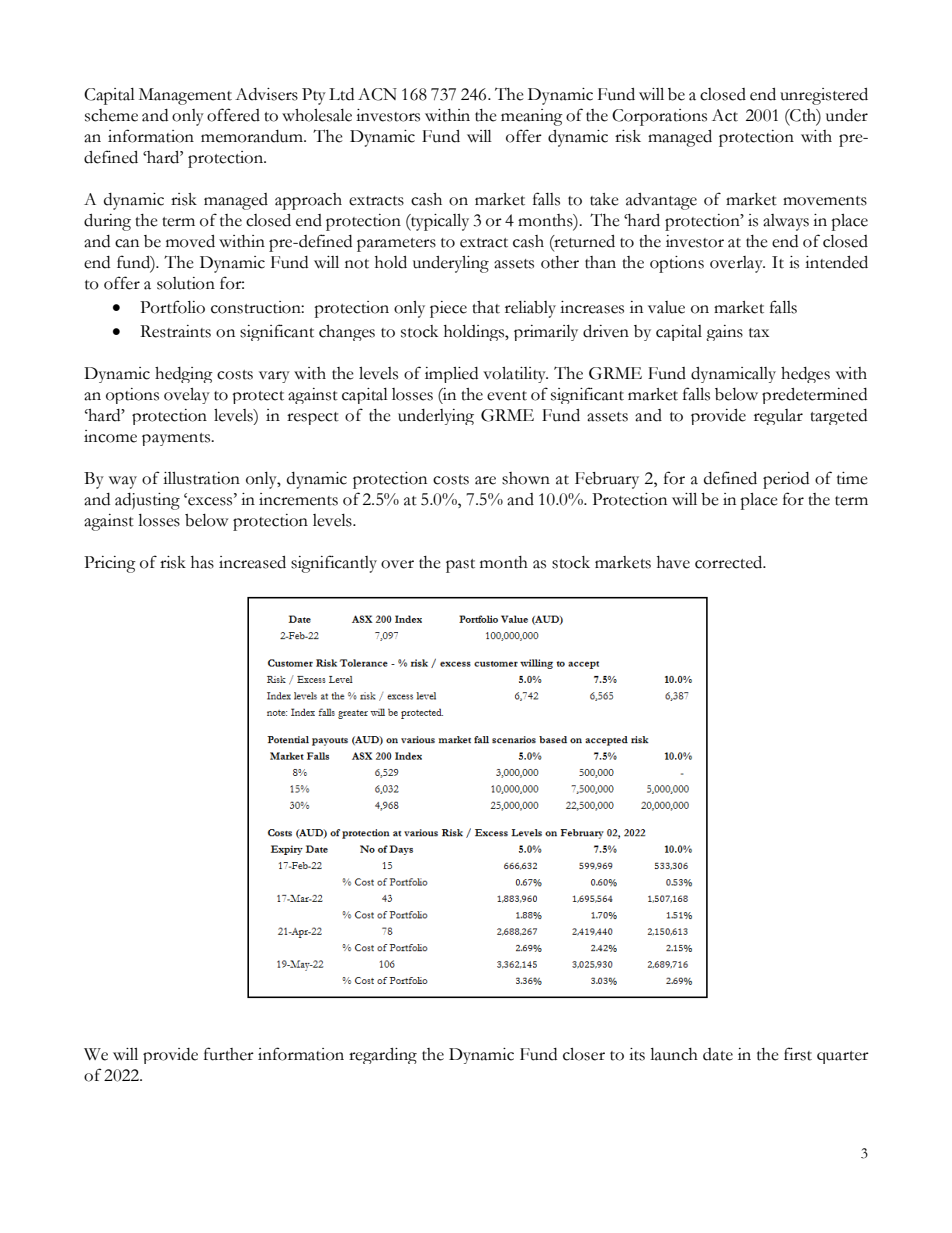 This screenshot has height=1233, width=952. Describe the element at coordinates (185, 96) in the screenshot. I see `Management` at that location.
